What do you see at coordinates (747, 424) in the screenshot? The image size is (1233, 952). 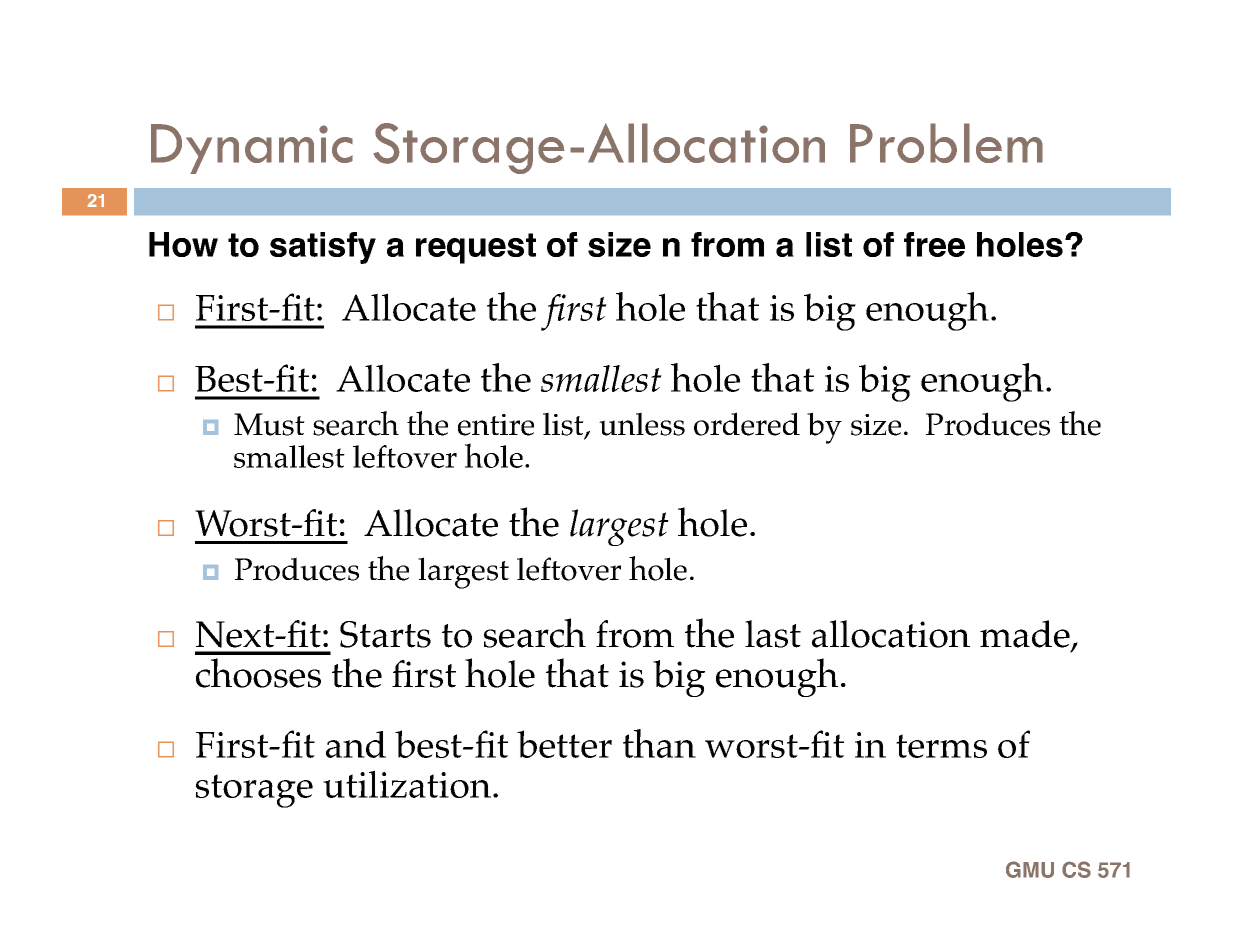 I see `ordered` at bounding box center [747, 424].
